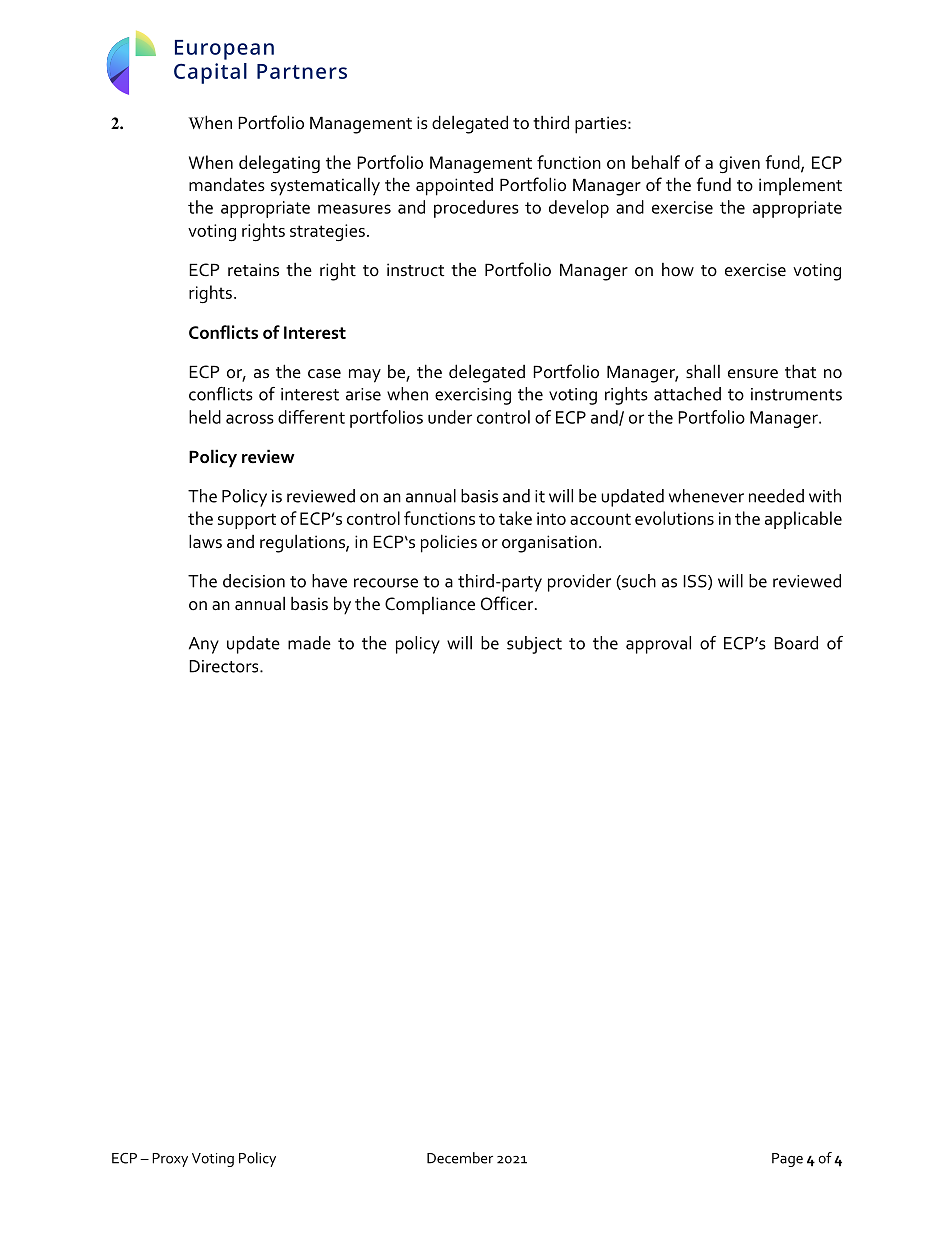 The height and width of the screenshot is (1233, 952). What do you see at coordinates (696, 582) in the screenshot?
I see `ISS` at bounding box center [696, 582].
